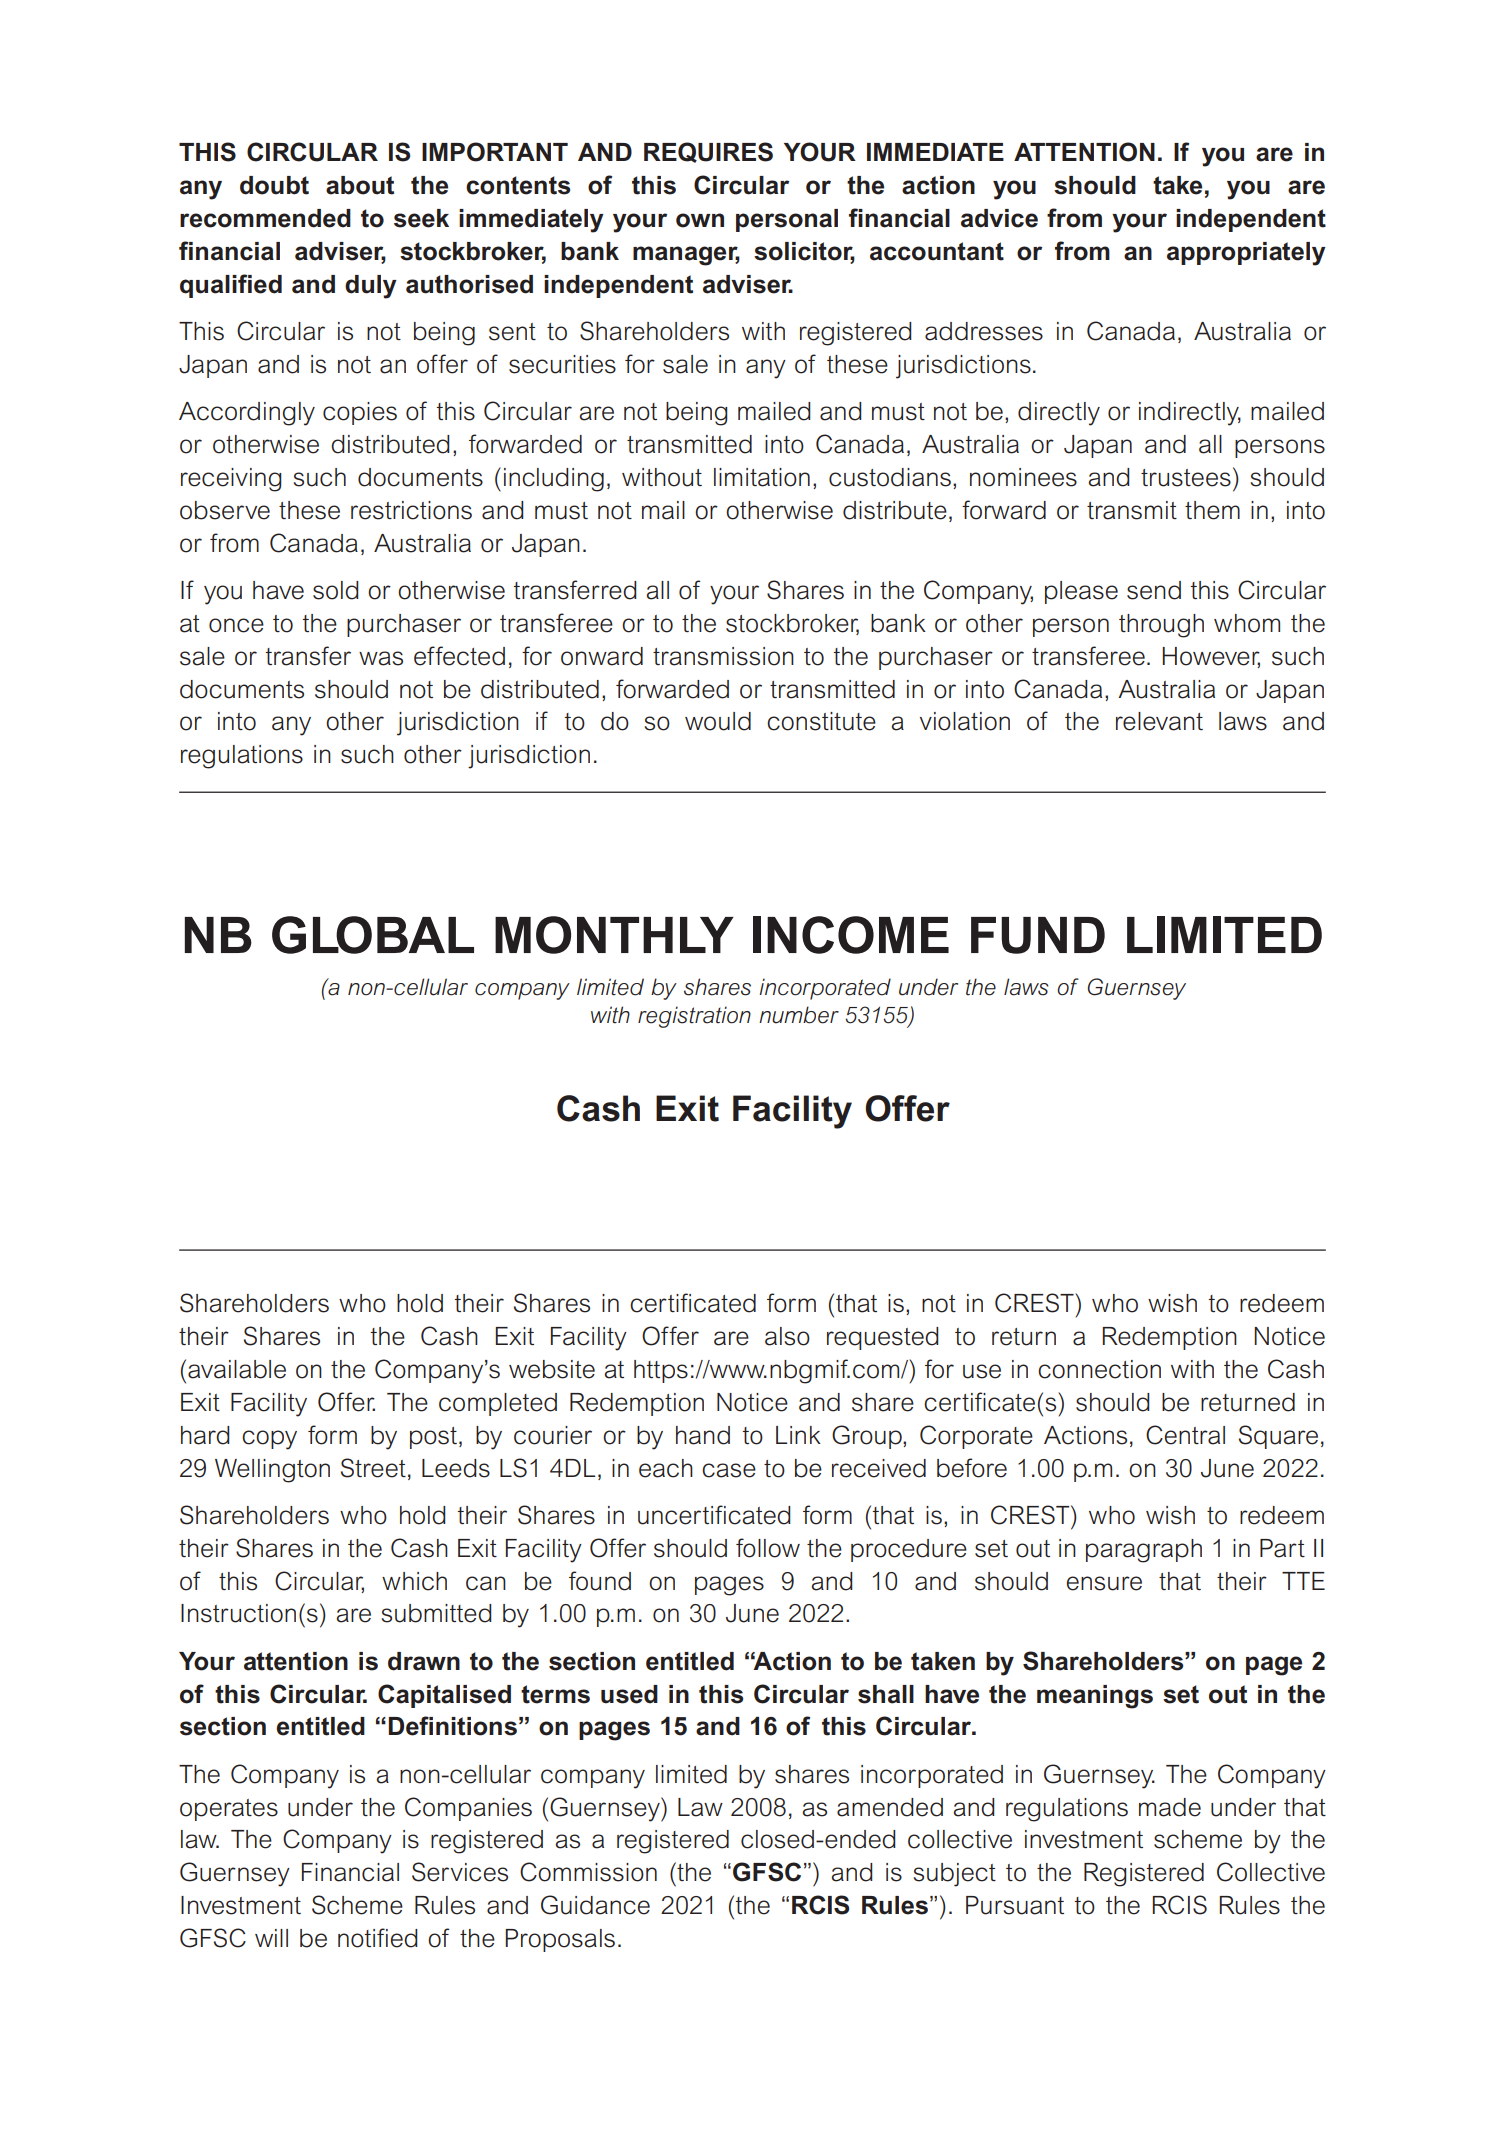  Describe the element at coordinates (1246, 254) in the screenshot. I see `appropriately` at that location.
